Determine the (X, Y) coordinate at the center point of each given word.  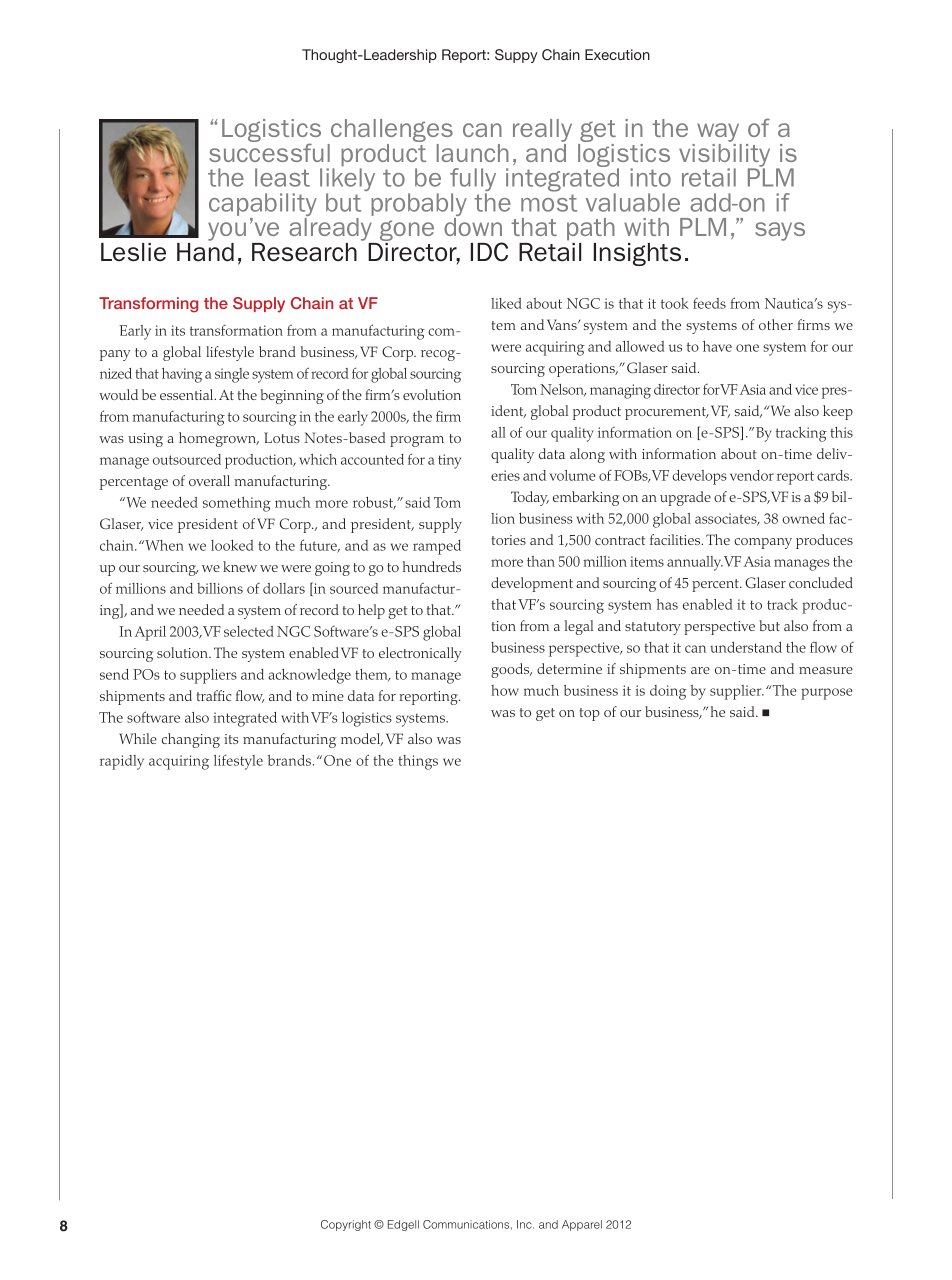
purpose (826, 694)
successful (269, 151)
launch (473, 153)
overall (209, 480)
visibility (724, 155)
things (418, 762)
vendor (752, 475)
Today (530, 498)
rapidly (122, 762)
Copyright (346, 1225)
